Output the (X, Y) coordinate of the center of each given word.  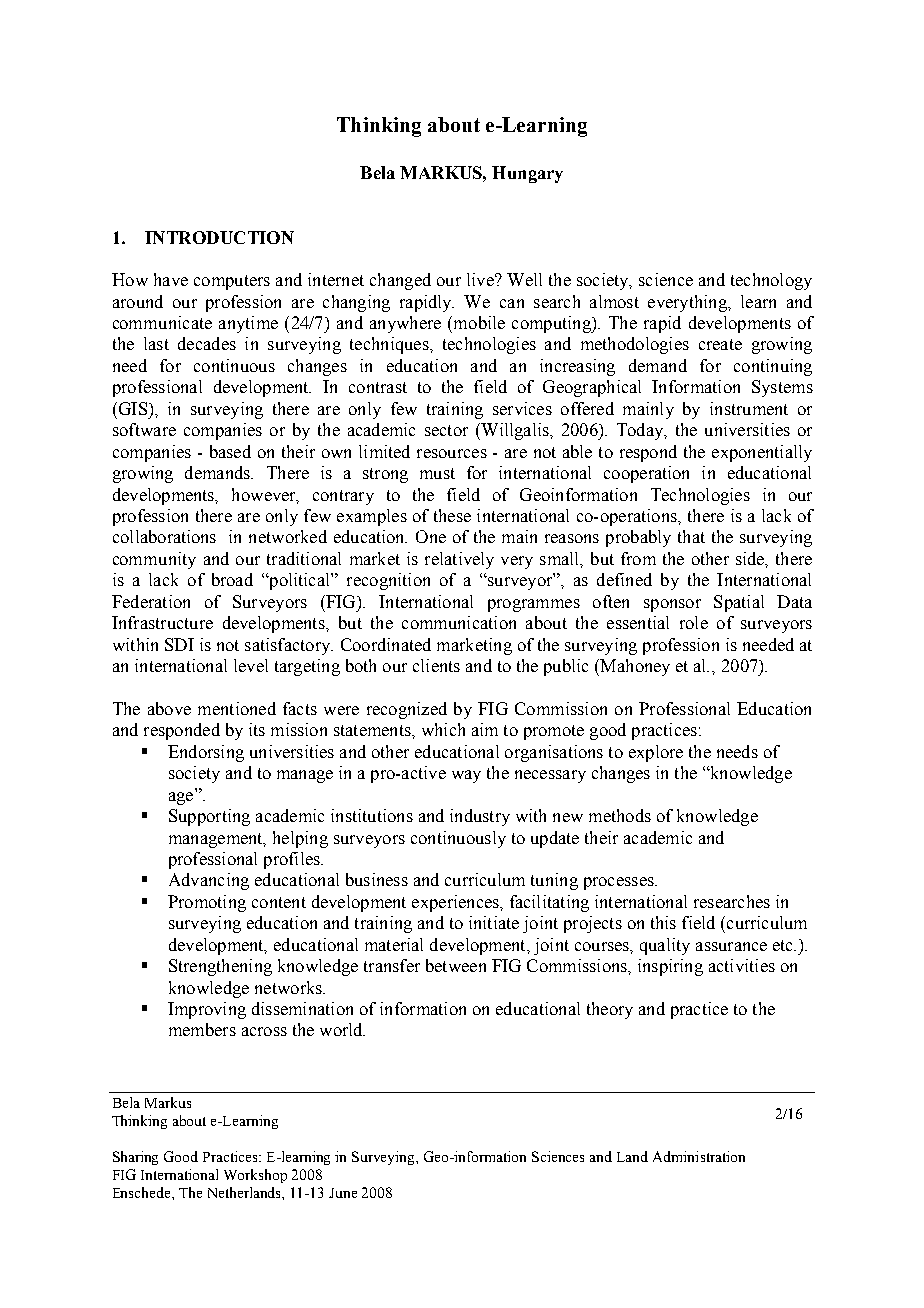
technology (771, 281)
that (691, 536)
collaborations (164, 536)
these (452, 515)
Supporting (209, 817)
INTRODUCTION (219, 237)
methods (620, 815)
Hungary (527, 174)
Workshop (255, 1176)
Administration (699, 1156)
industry (480, 817)
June (343, 1193)
